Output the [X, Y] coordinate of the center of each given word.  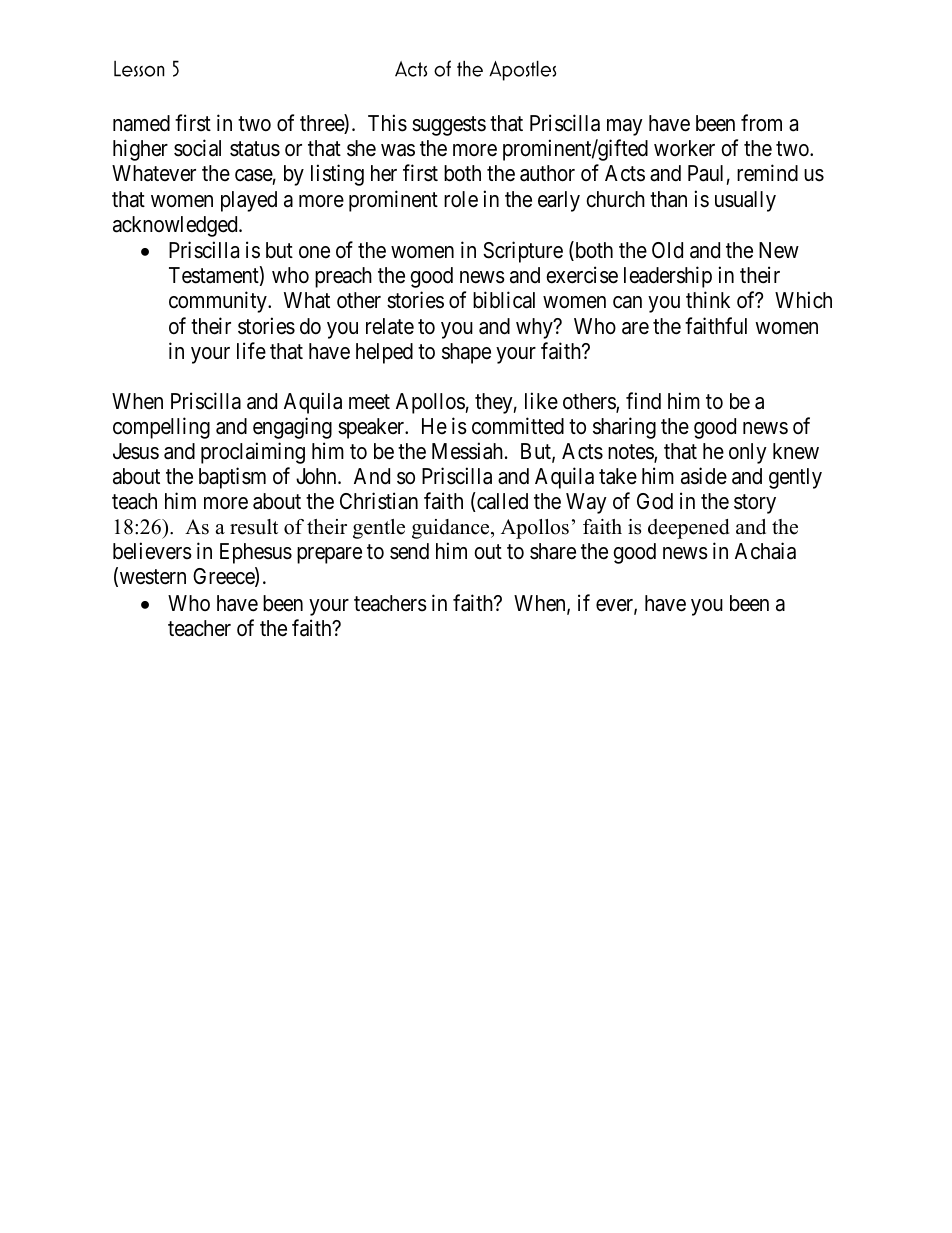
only [748, 453]
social [197, 148]
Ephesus [256, 553]
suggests [449, 126]
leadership [668, 277]
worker [684, 148]
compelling [161, 428]
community [219, 302]
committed [518, 426]
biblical [504, 300]
